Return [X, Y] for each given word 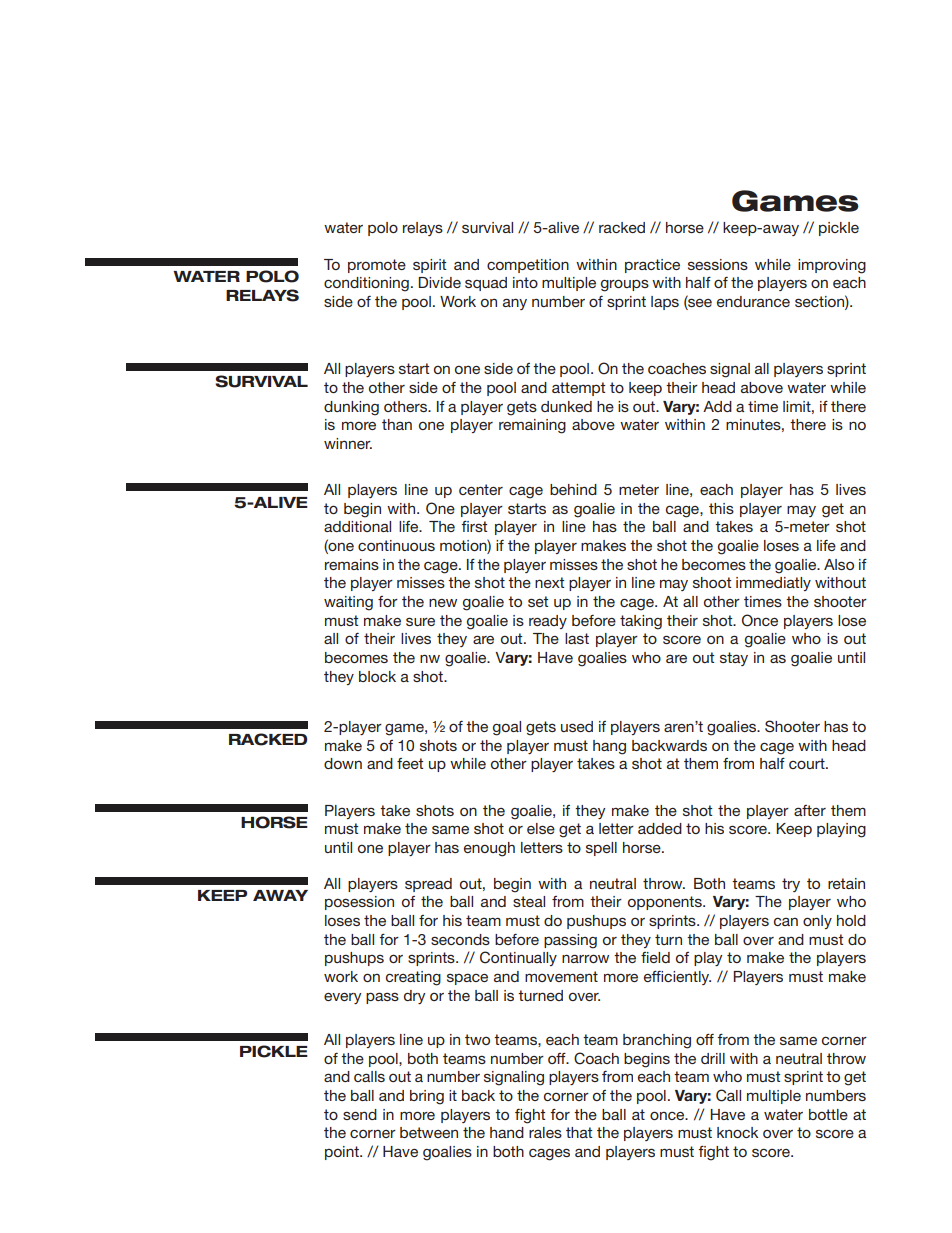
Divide [439, 282]
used [577, 726]
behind [573, 489]
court [808, 763]
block [377, 676]
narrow [585, 958]
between [429, 1132]
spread [428, 885]
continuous [396, 545]
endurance [753, 301]
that [579, 1132]
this [721, 508]
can [786, 921]
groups [625, 285]
